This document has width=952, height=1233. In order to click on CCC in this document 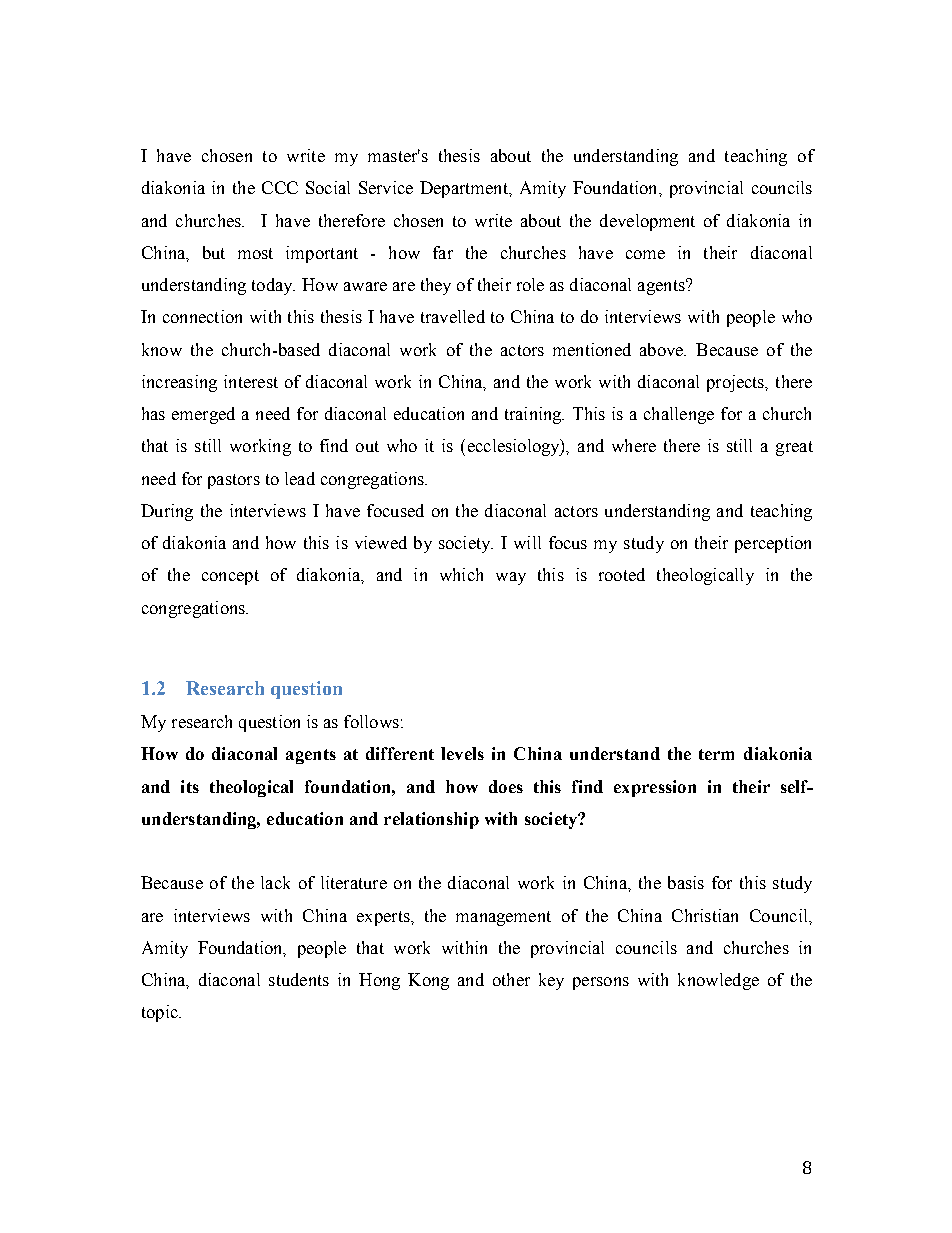, I will do `click(280, 187)`.
